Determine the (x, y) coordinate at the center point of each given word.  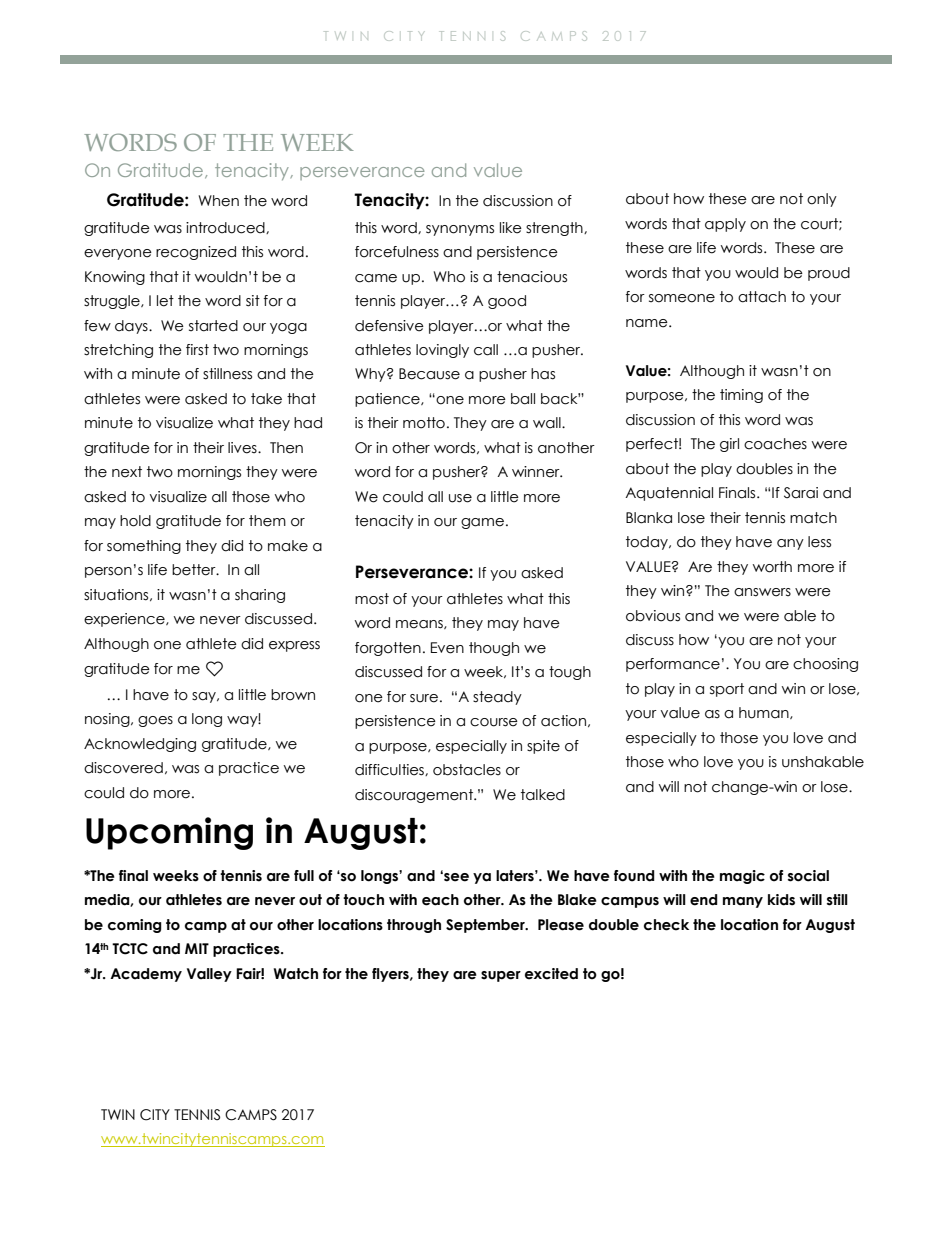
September (486, 926)
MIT (197, 948)
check (666, 925)
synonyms (460, 230)
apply (725, 225)
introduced (226, 228)
